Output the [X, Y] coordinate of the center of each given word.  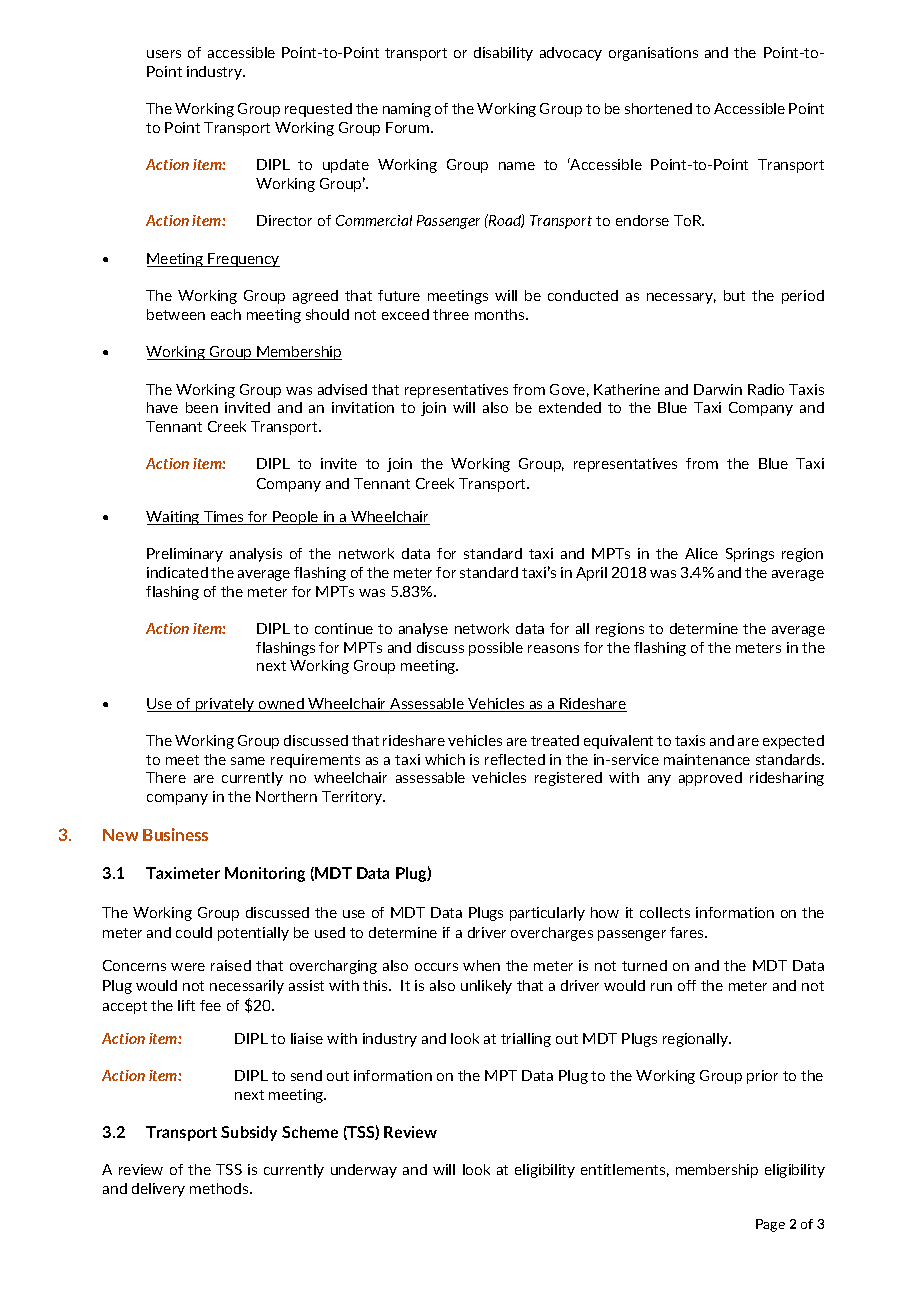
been [202, 407]
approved [710, 779]
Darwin [718, 389]
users [164, 54]
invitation [363, 407]
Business [175, 834]
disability [503, 54]
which [445, 759]
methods [220, 1188]
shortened [658, 108]
